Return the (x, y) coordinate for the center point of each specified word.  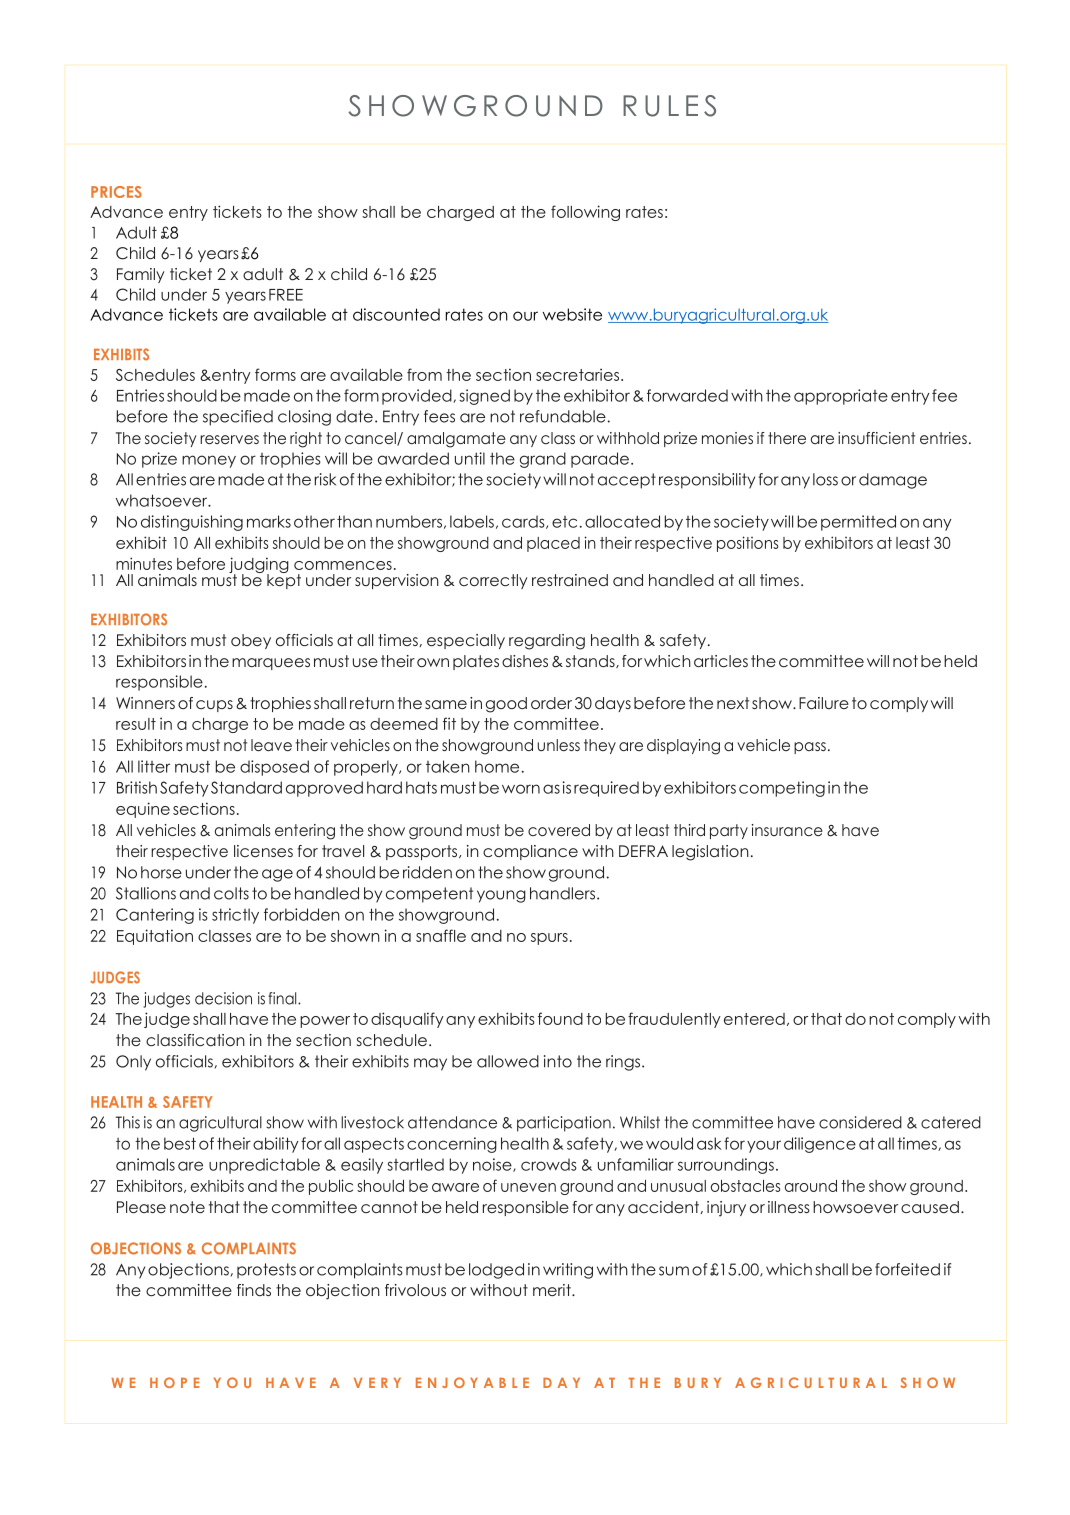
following (585, 213)
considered (860, 1122)
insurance (787, 830)
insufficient (876, 438)
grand (543, 460)
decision (223, 998)
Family (140, 275)
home (497, 766)
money (209, 461)
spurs (549, 939)
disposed (274, 768)
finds (254, 1290)
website (572, 314)
